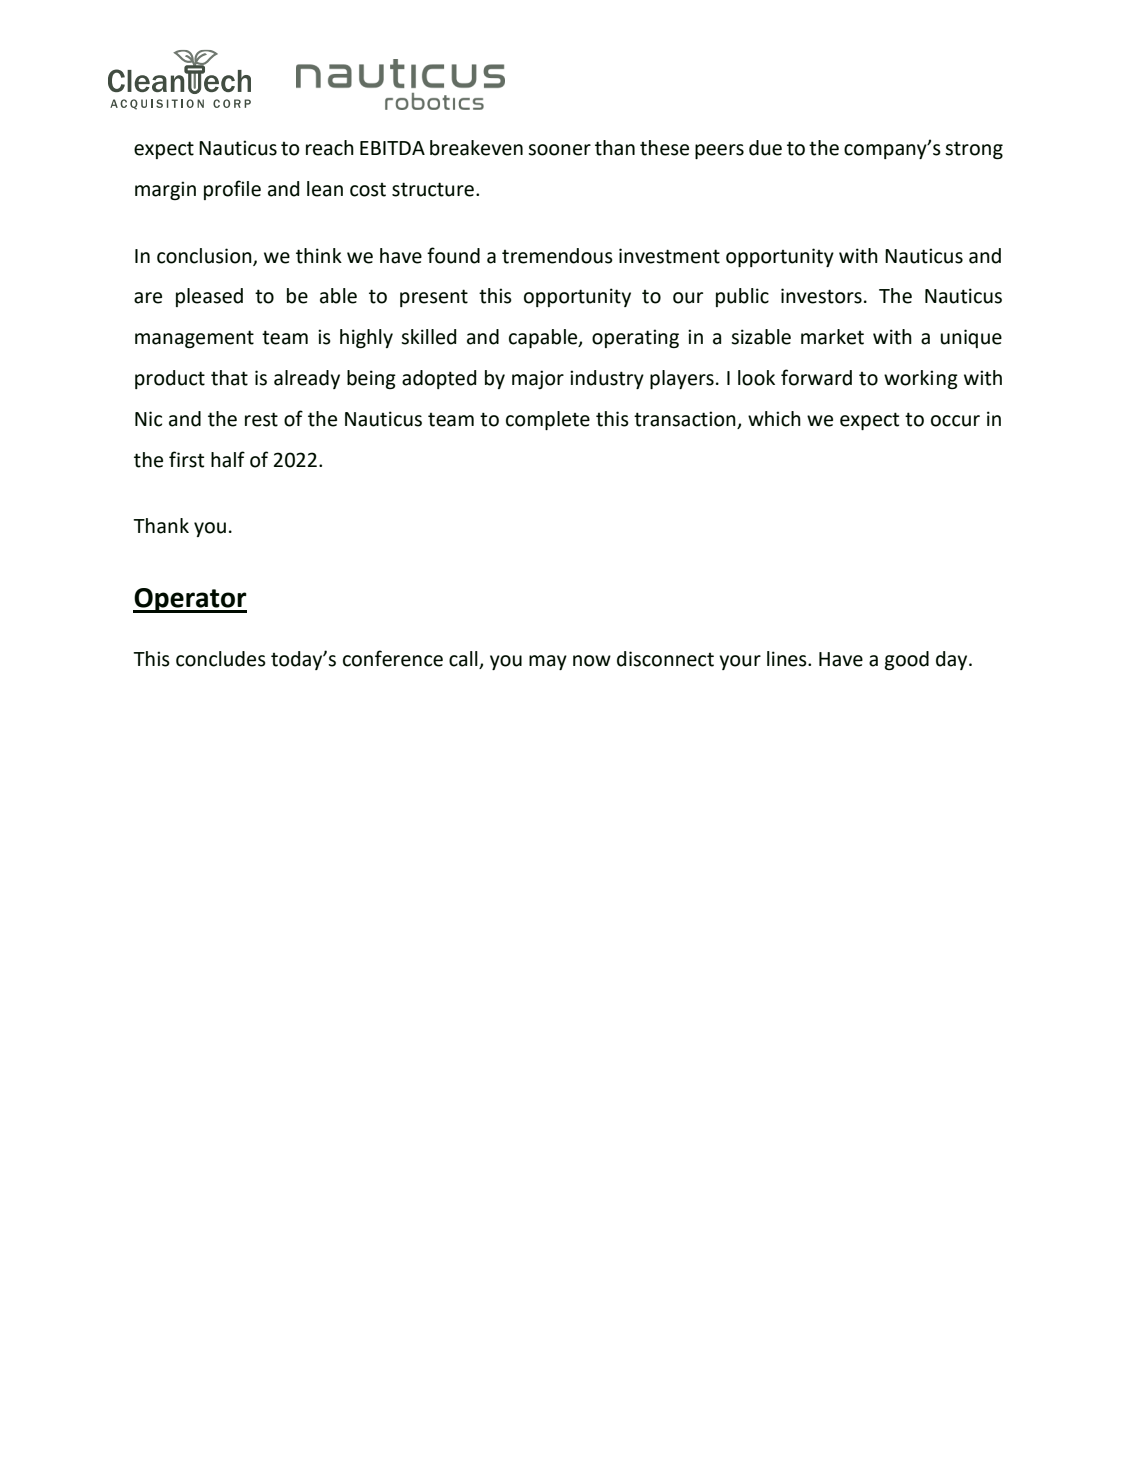 The image size is (1137, 1471). What do you see at coordinates (921, 379) in the image?
I see `working` at bounding box center [921, 379].
